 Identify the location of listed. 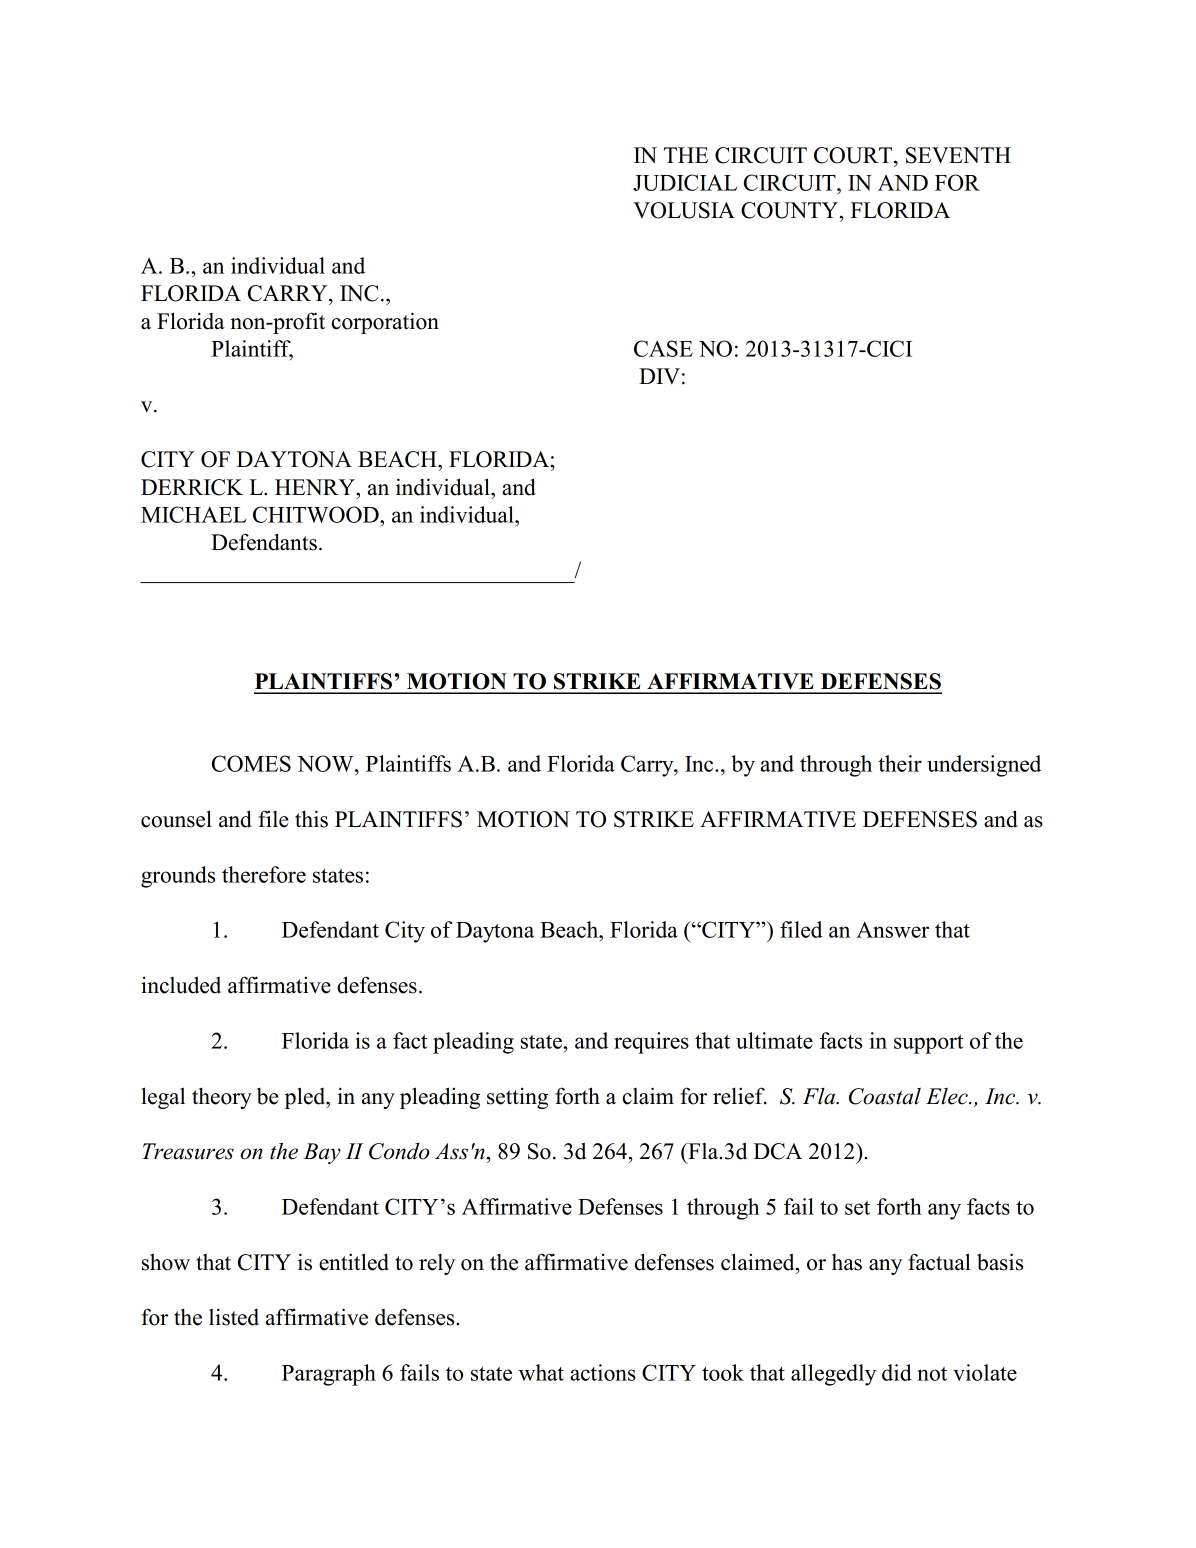
(234, 1317).
